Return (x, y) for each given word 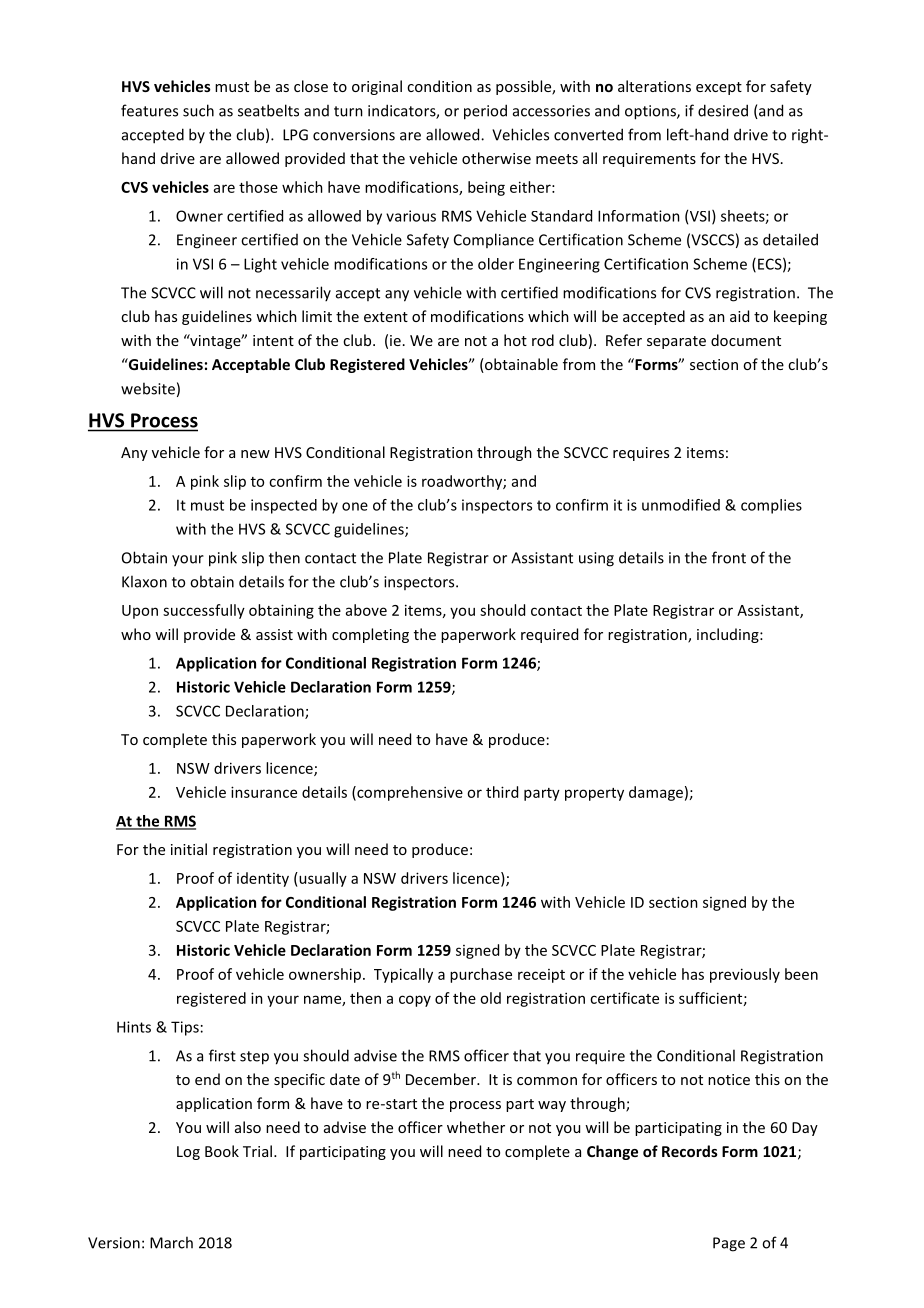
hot (515, 340)
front (729, 557)
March (171, 1242)
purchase (481, 975)
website (148, 388)
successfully (204, 611)
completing (370, 635)
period (485, 112)
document (746, 340)
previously (745, 975)
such (198, 110)
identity (263, 879)
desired (723, 110)
